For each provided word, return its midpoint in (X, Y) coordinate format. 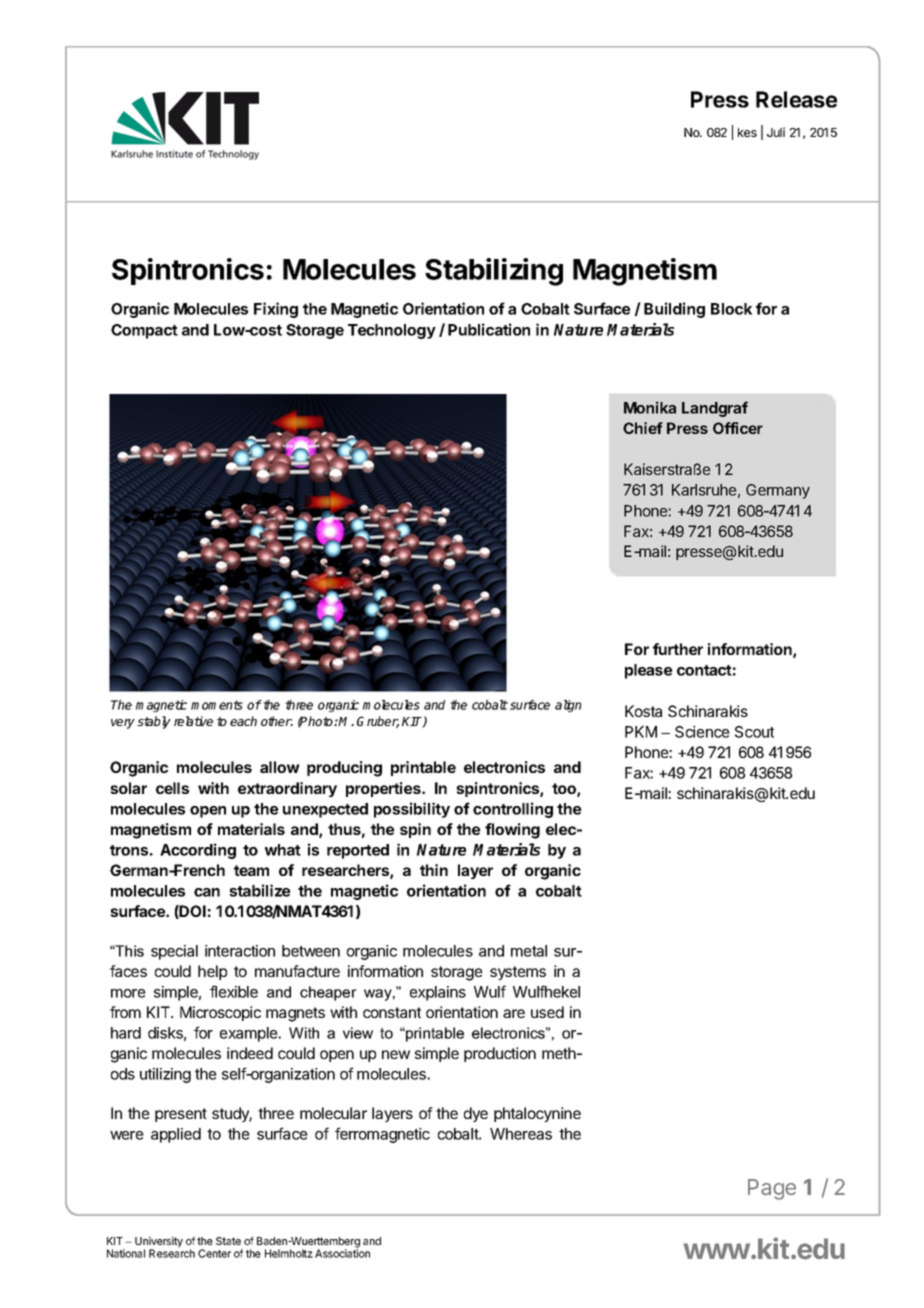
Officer (738, 428)
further (678, 649)
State (228, 1241)
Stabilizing (494, 272)
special (174, 952)
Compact (144, 331)
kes (747, 132)
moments (217, 705)
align (568, 706)
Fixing (276, 310)
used (547, 1012)
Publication (489, 329)
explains (438, 993)
